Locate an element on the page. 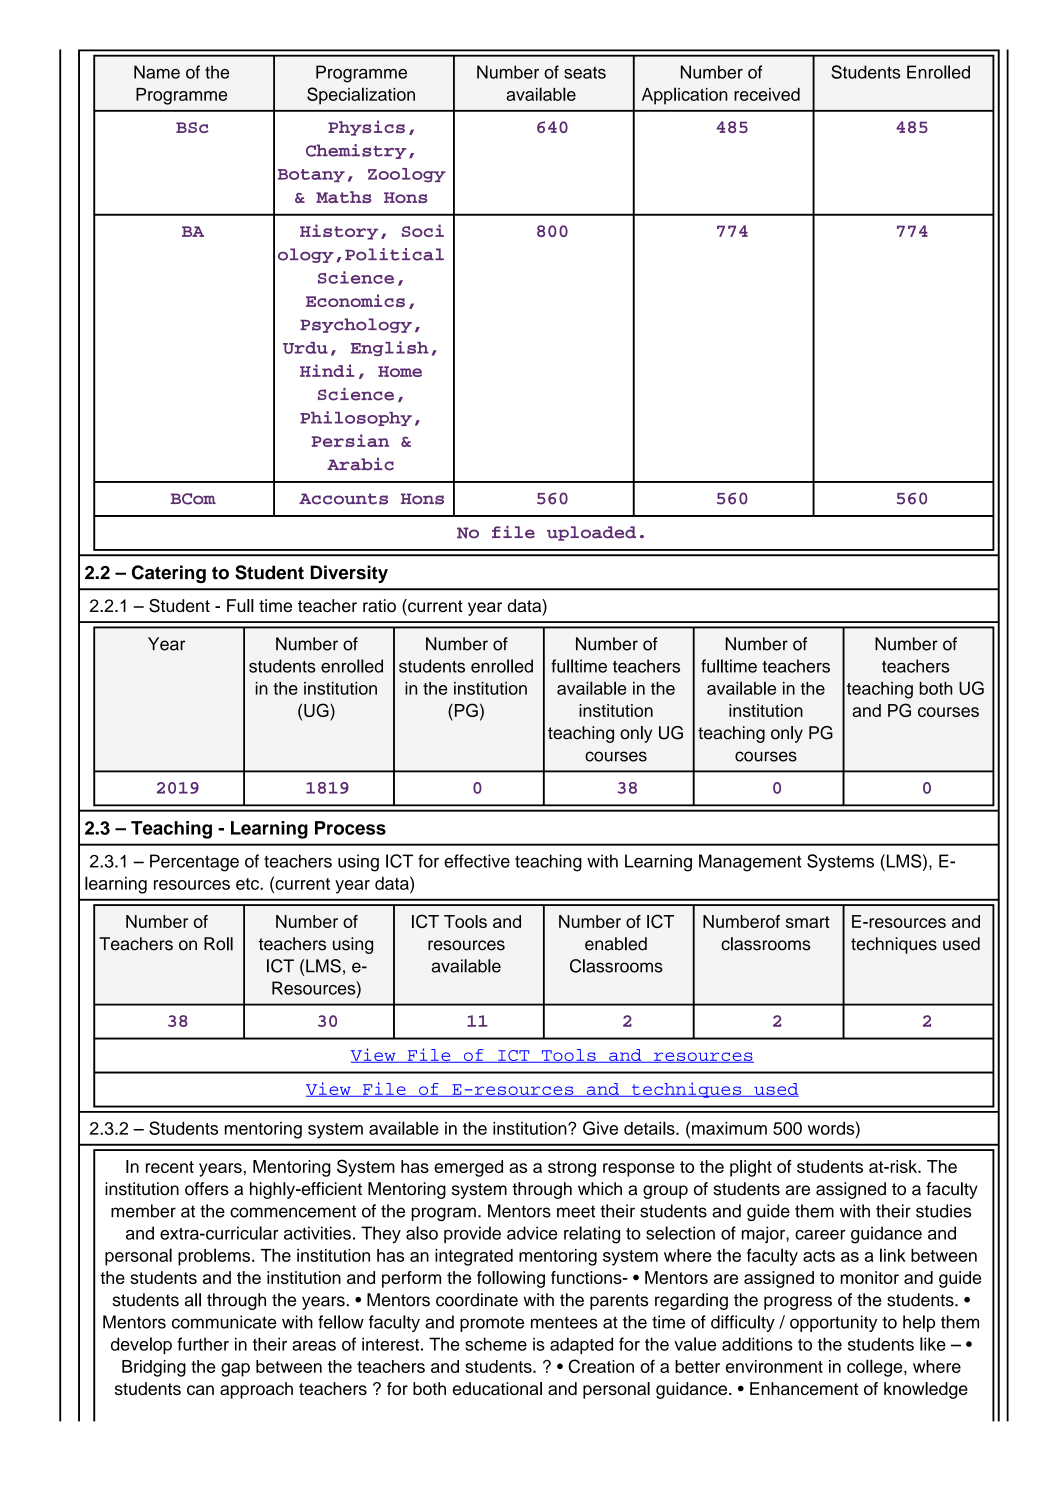 Image resolution: width=1058 pixels, height=1496 pixels. effective is located at coordinates (477, 861).
